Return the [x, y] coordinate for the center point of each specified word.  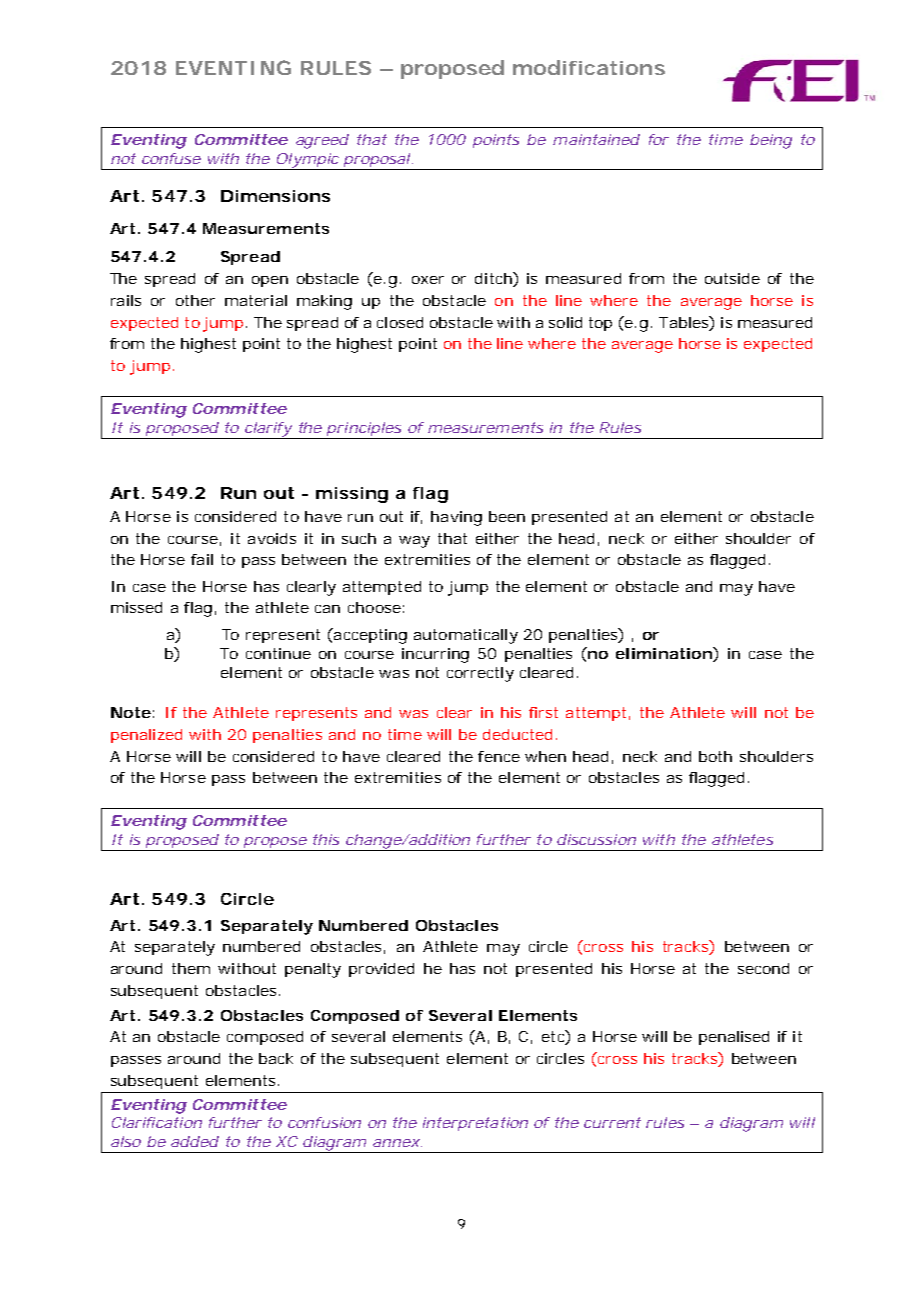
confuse [171, 158]
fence [499, 756]
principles [364, 430]
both [715, 756]
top [600, 324]
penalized [146, 736]
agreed [322, 141]
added [195, 1141]
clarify [267, 430]
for [659, 139]
